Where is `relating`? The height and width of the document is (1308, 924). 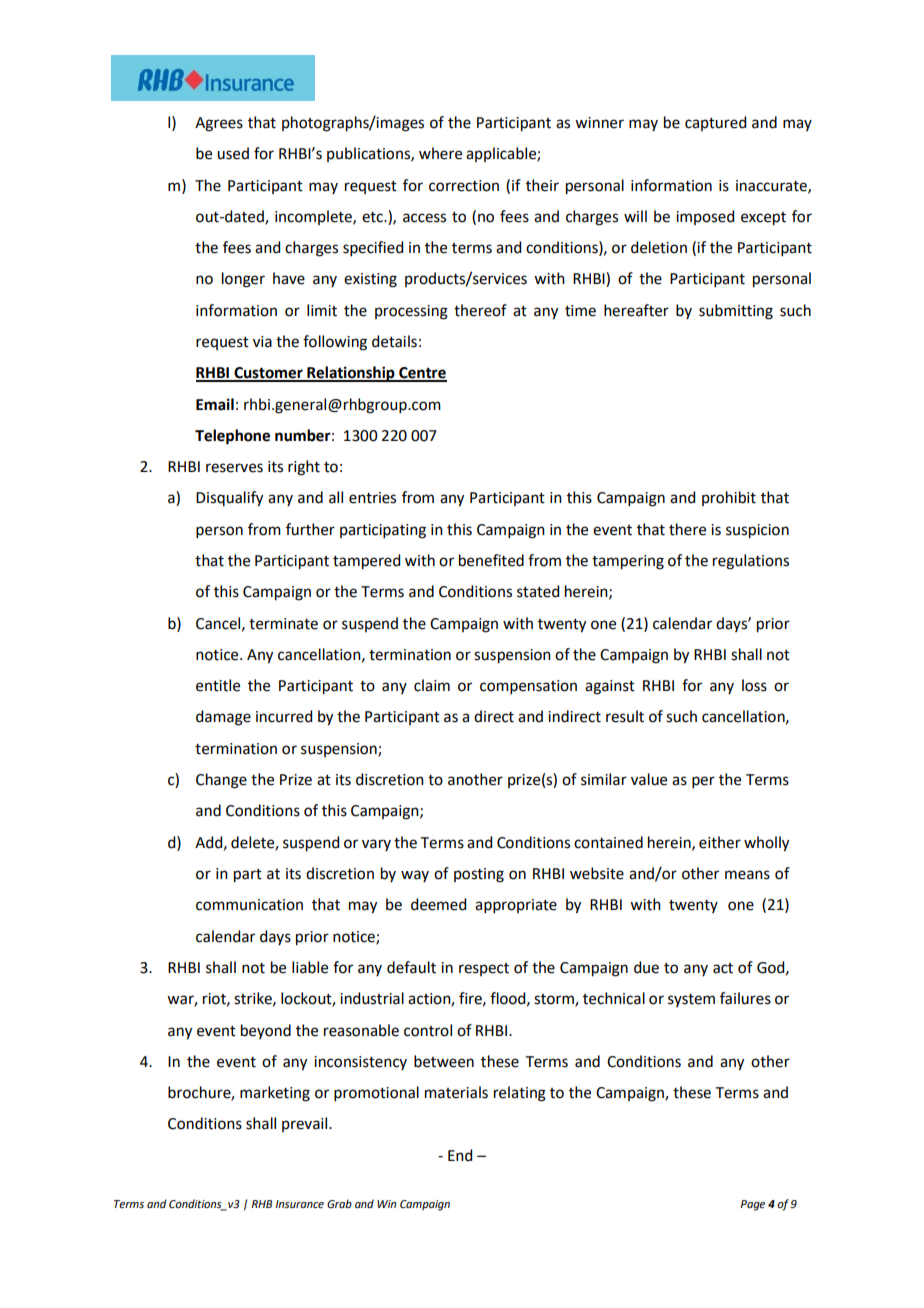 relating is located at coordinates (520, 1094).
